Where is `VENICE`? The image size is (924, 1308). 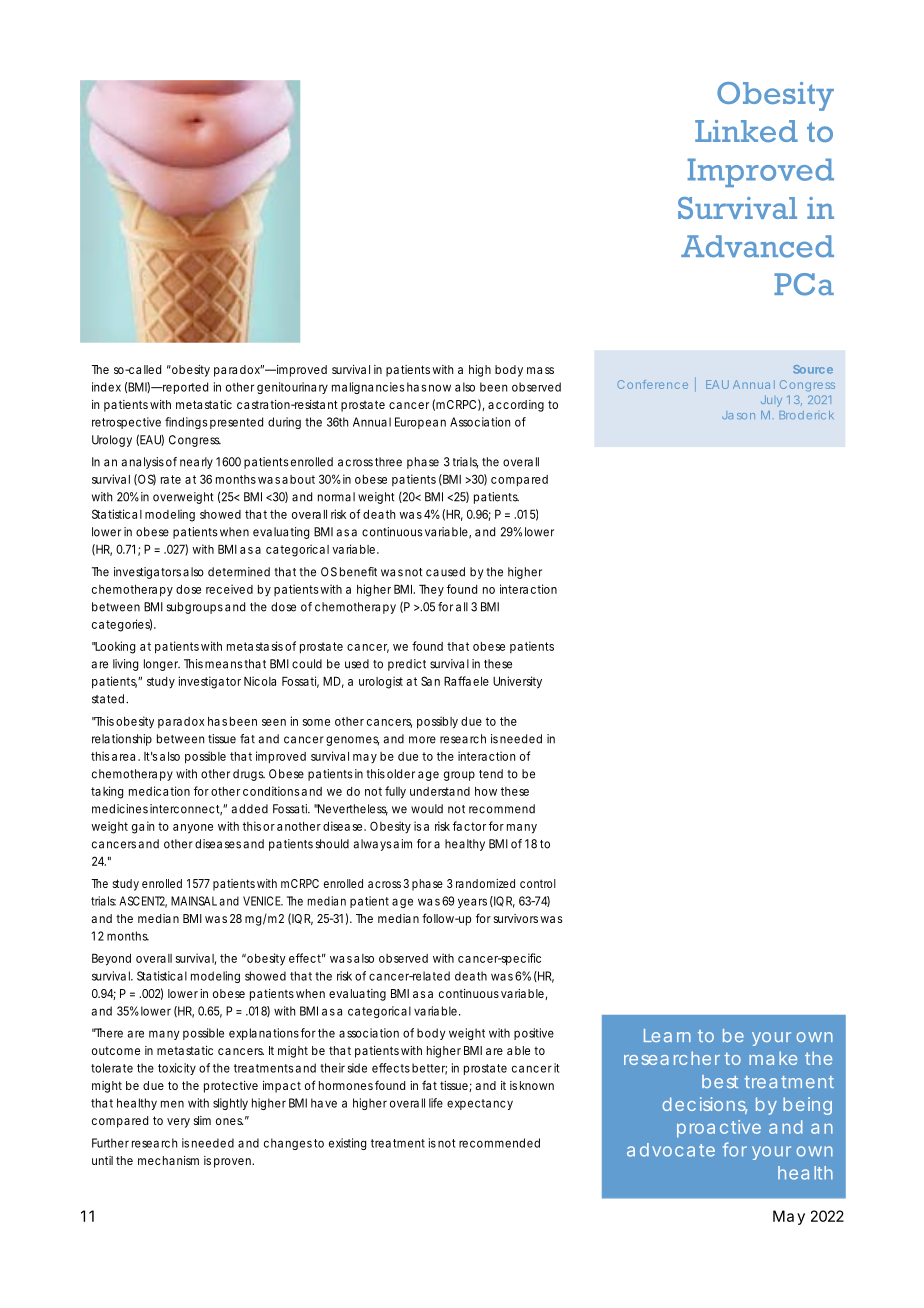 VENICE is located at coordinates (263, 901).
